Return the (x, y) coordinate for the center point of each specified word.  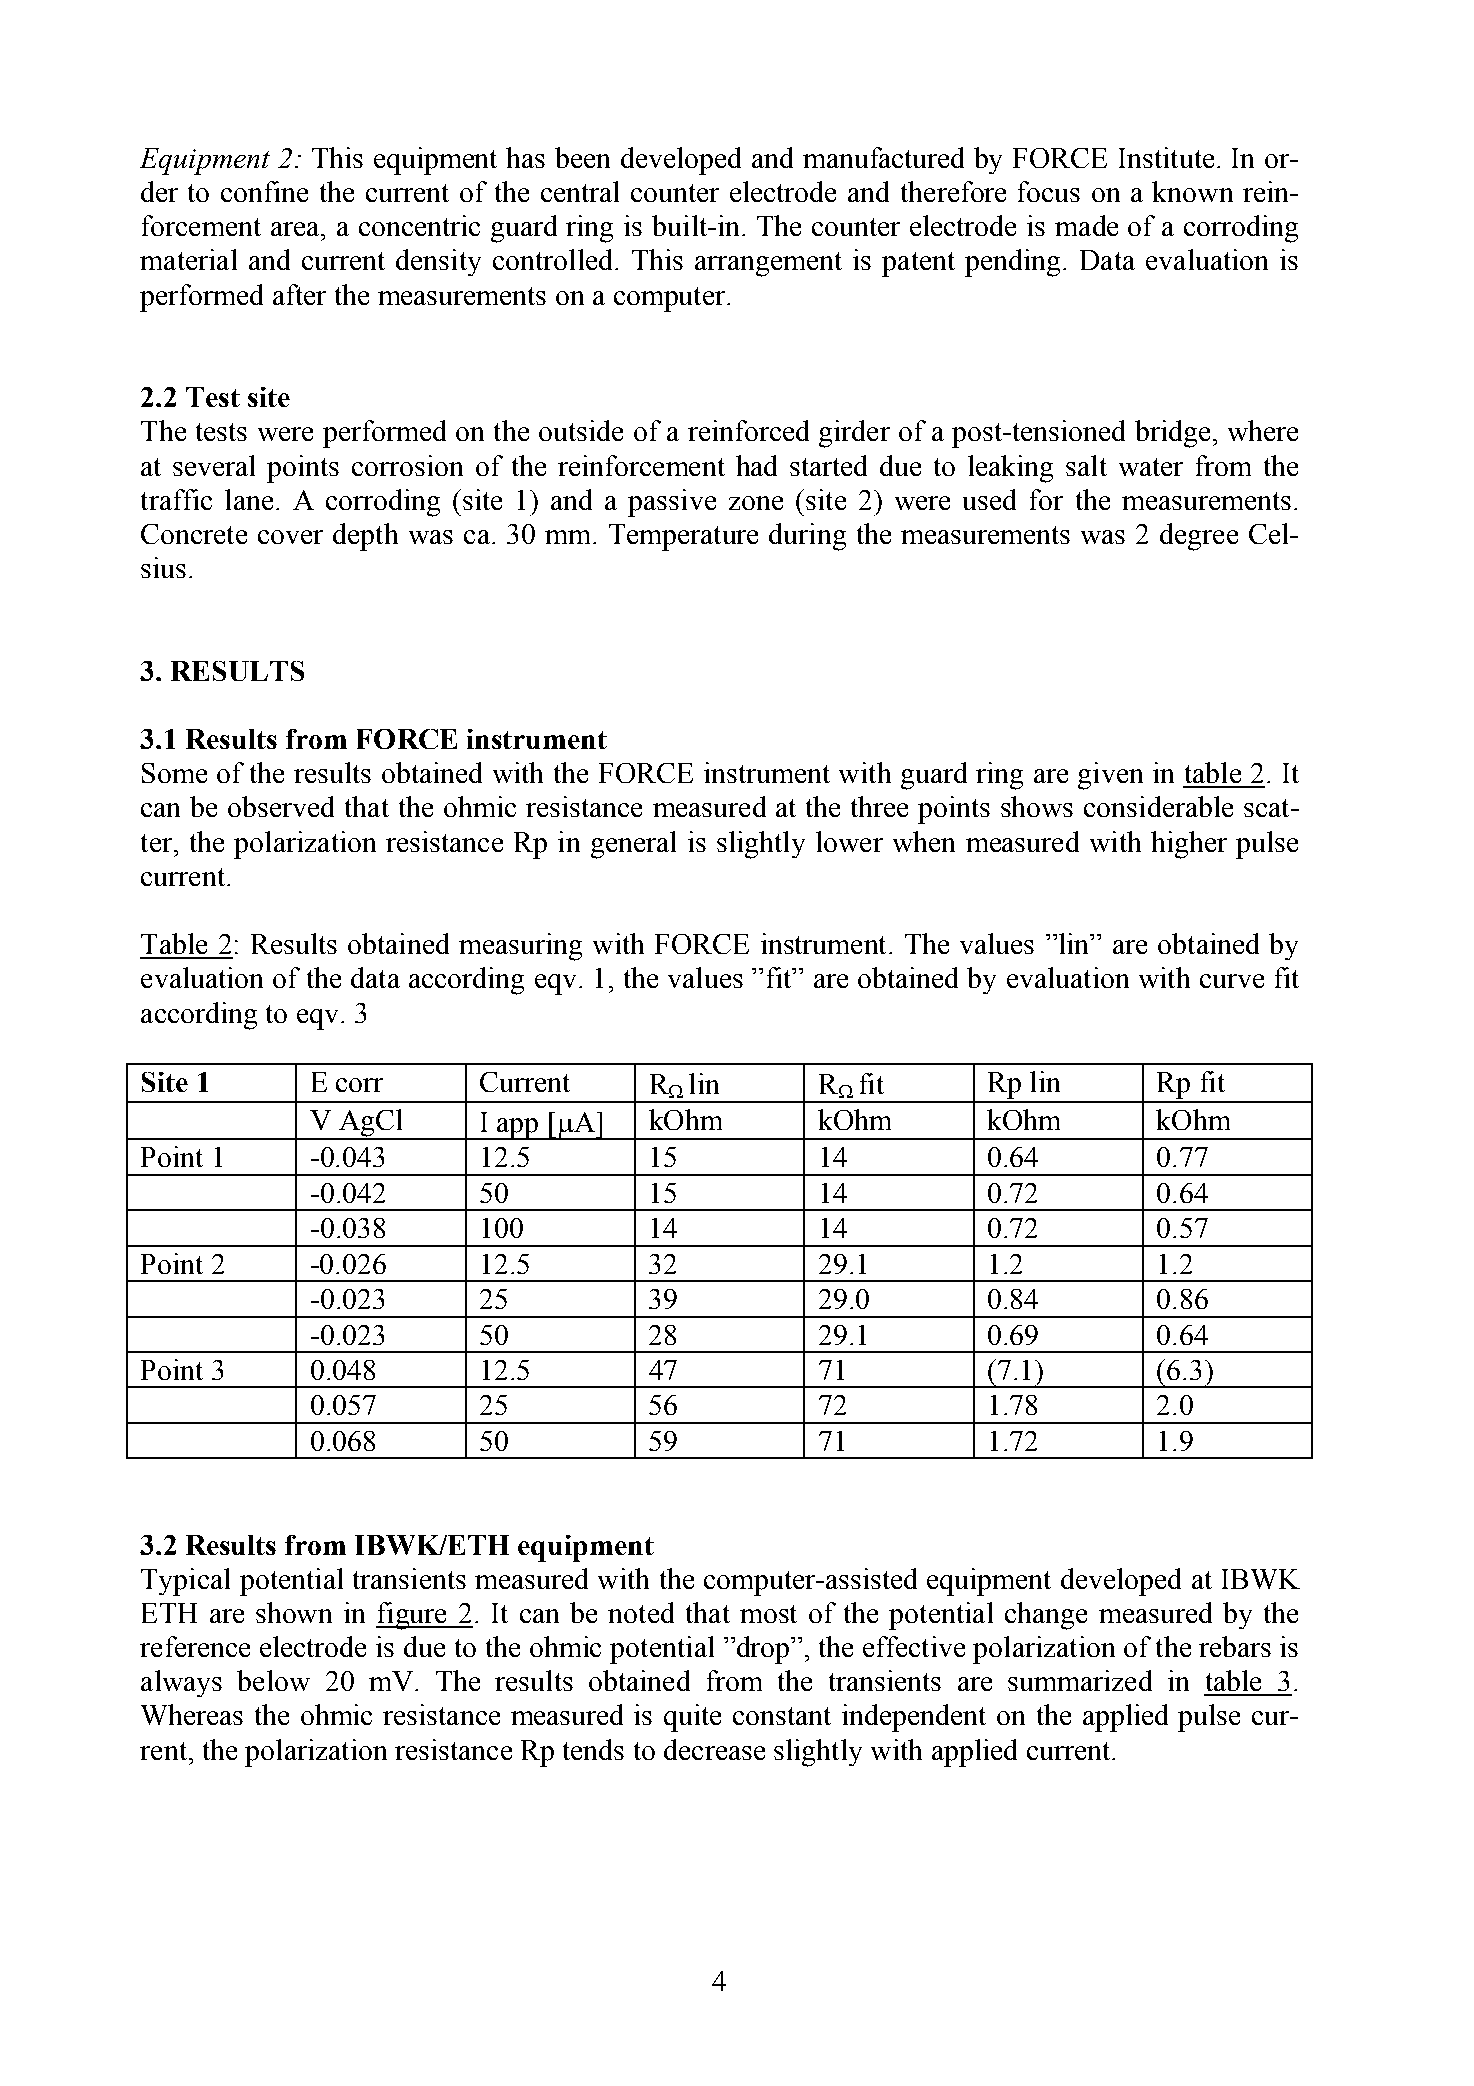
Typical (185, 1582)
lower (849, 841)
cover (290, 537)
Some (174, 773)
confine (264, 191)
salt (1086, 465)
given (1110, 776)
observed (281, 806)
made (1086, 225)
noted (641, 1612)
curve (1232, 981)
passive (672, 503)
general (633, 845)
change (1046, 1616)
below (273, 1680)
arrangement (768, 264)
